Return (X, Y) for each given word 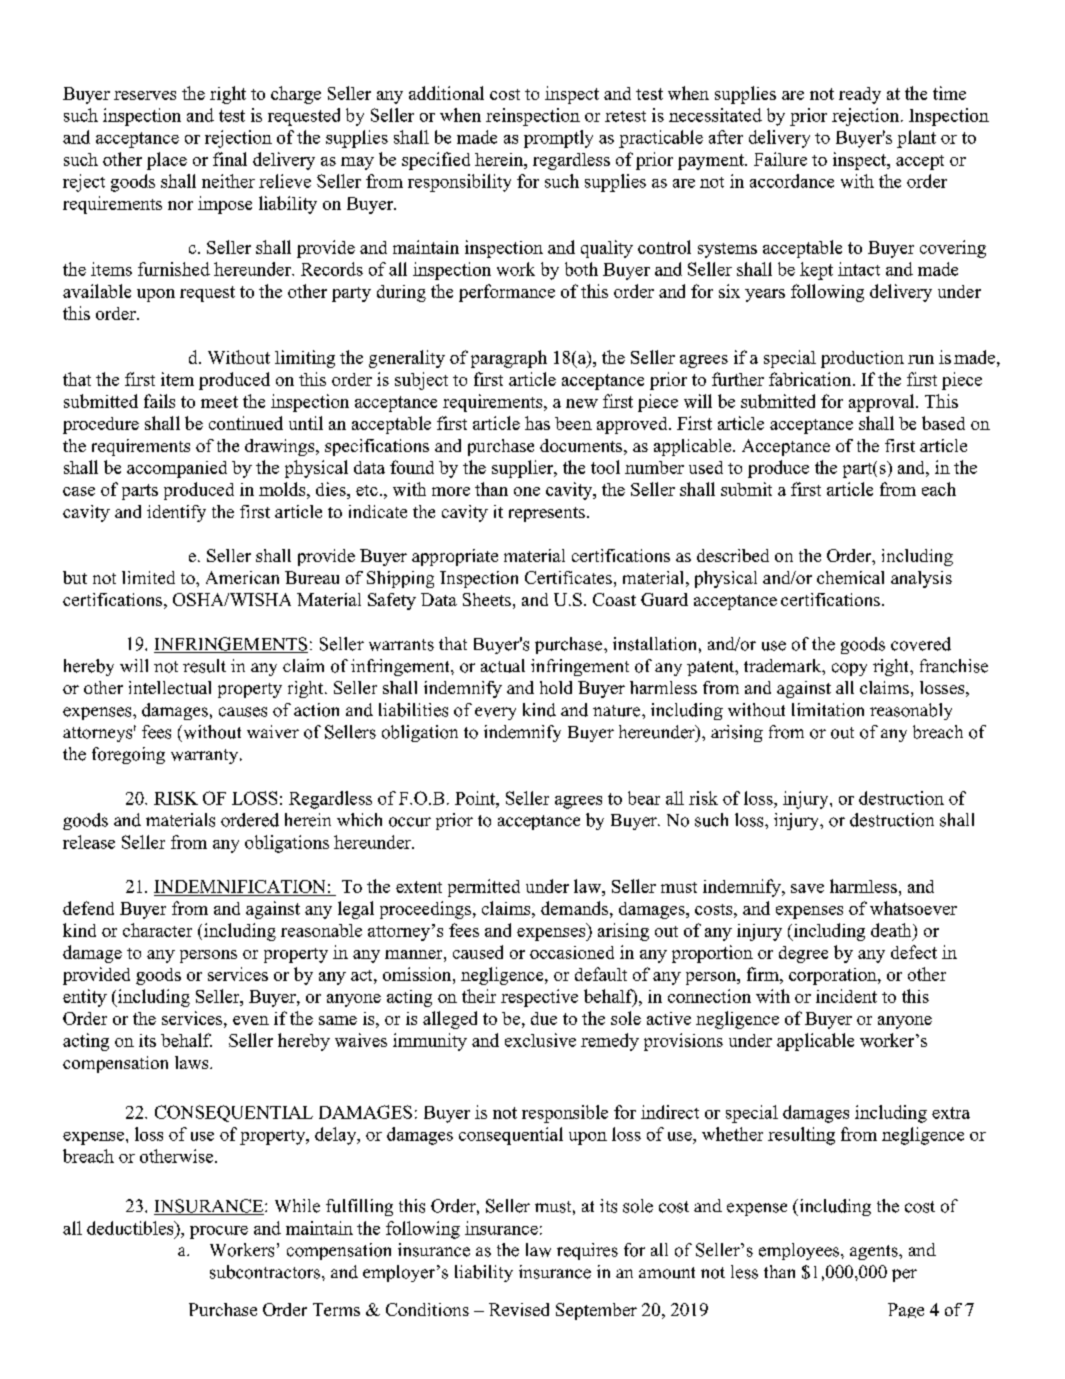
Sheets (487, 599)
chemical (850, 577)
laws (193, 1062)
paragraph (509, 359)
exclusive (540, 1040)
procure (219, 1232)
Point (476, 798)
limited (148, 577)
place (167, 161)
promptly (558, 139)
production (862, 359)
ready (860, 95)
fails (159, 401)
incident (846, 996)
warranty (206, 756)
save (807, 888)
